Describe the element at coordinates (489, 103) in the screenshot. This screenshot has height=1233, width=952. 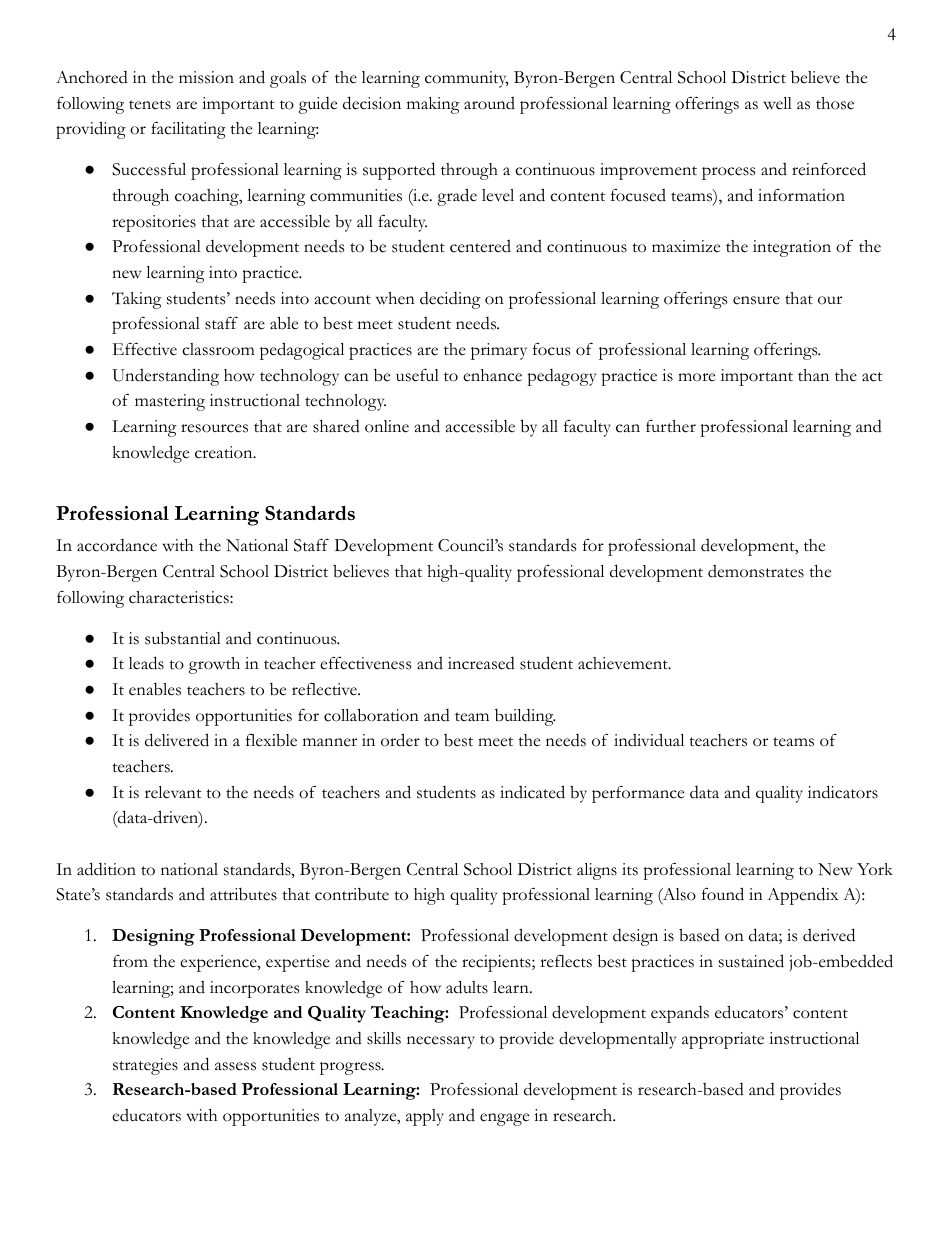
I see `around` at that location.
